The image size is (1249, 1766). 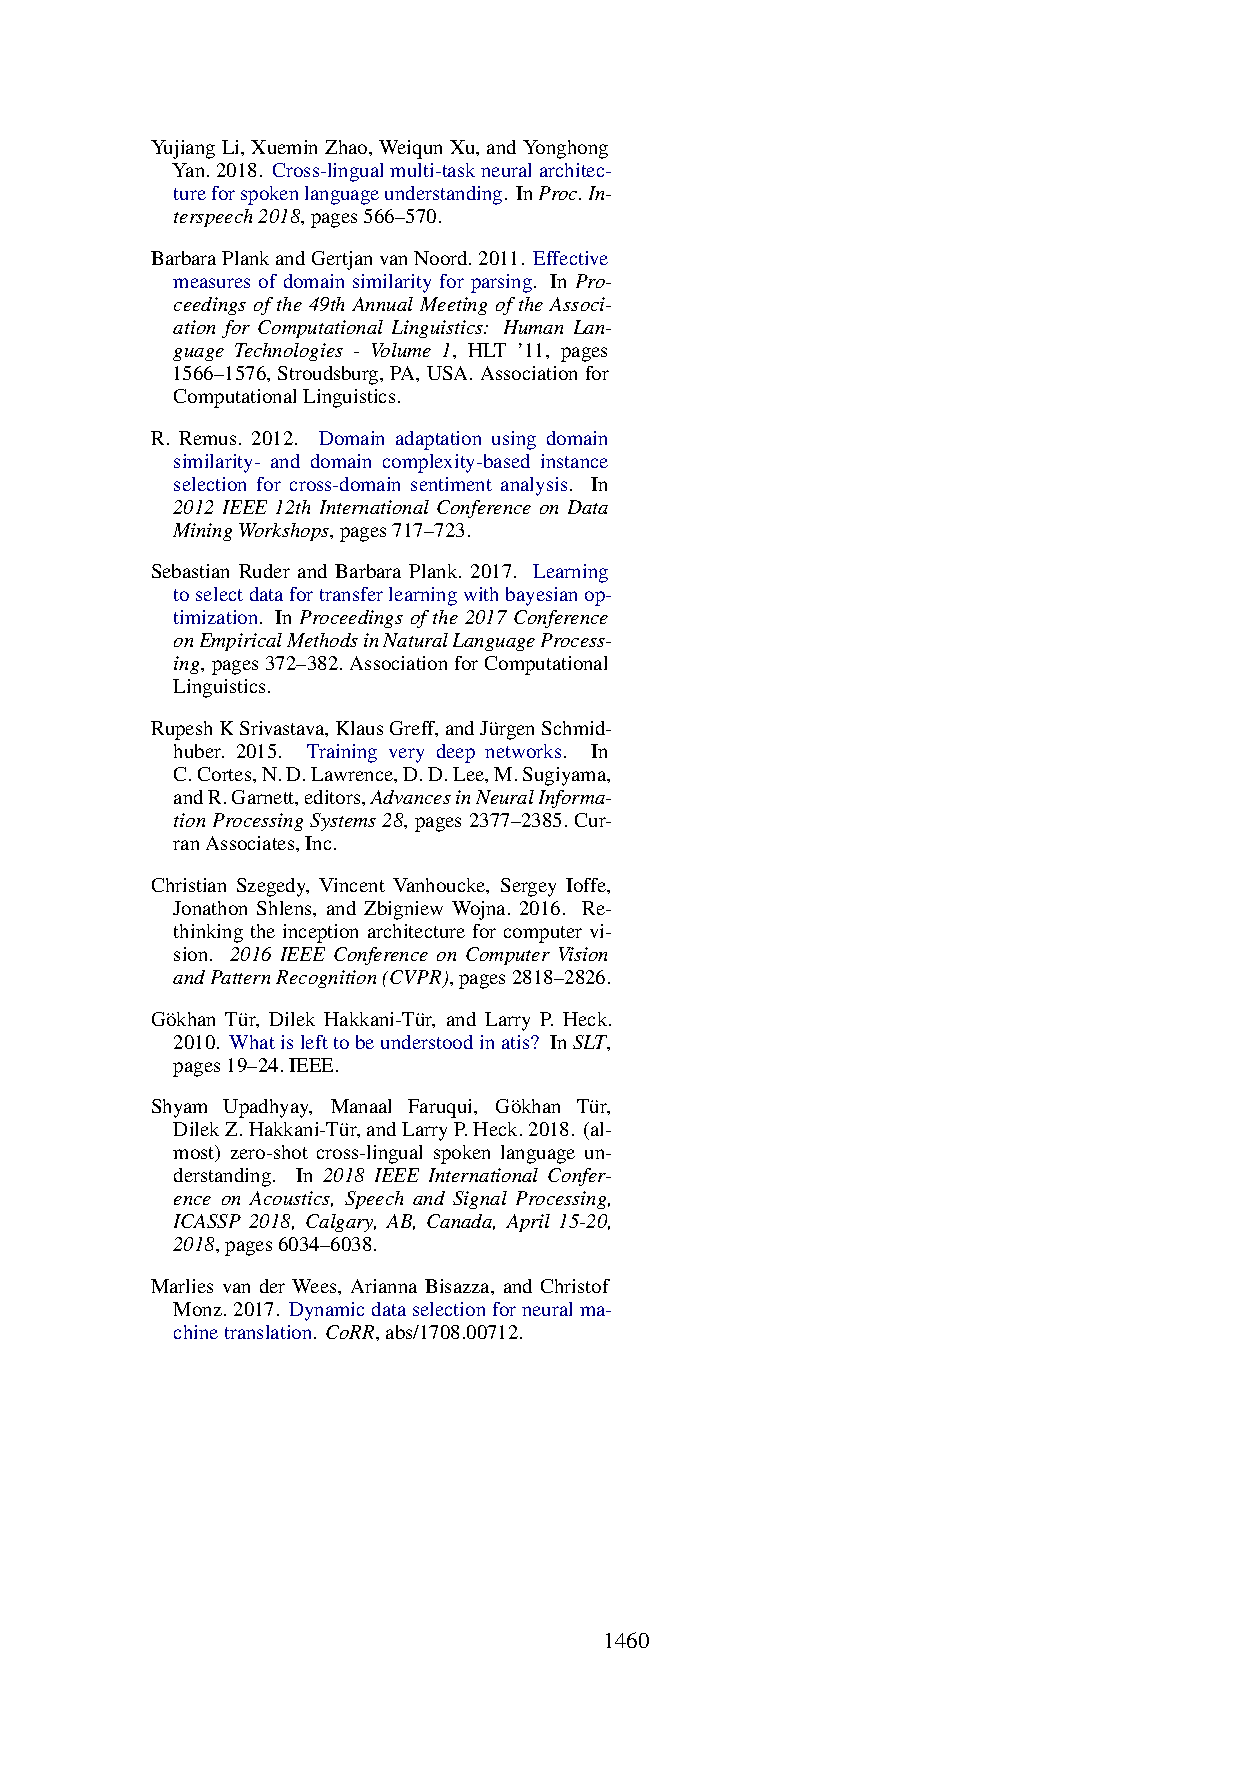 What do you see at coordinates (541, 596) in the image?
I see `bayesian` at bounding box center [541, 596].
